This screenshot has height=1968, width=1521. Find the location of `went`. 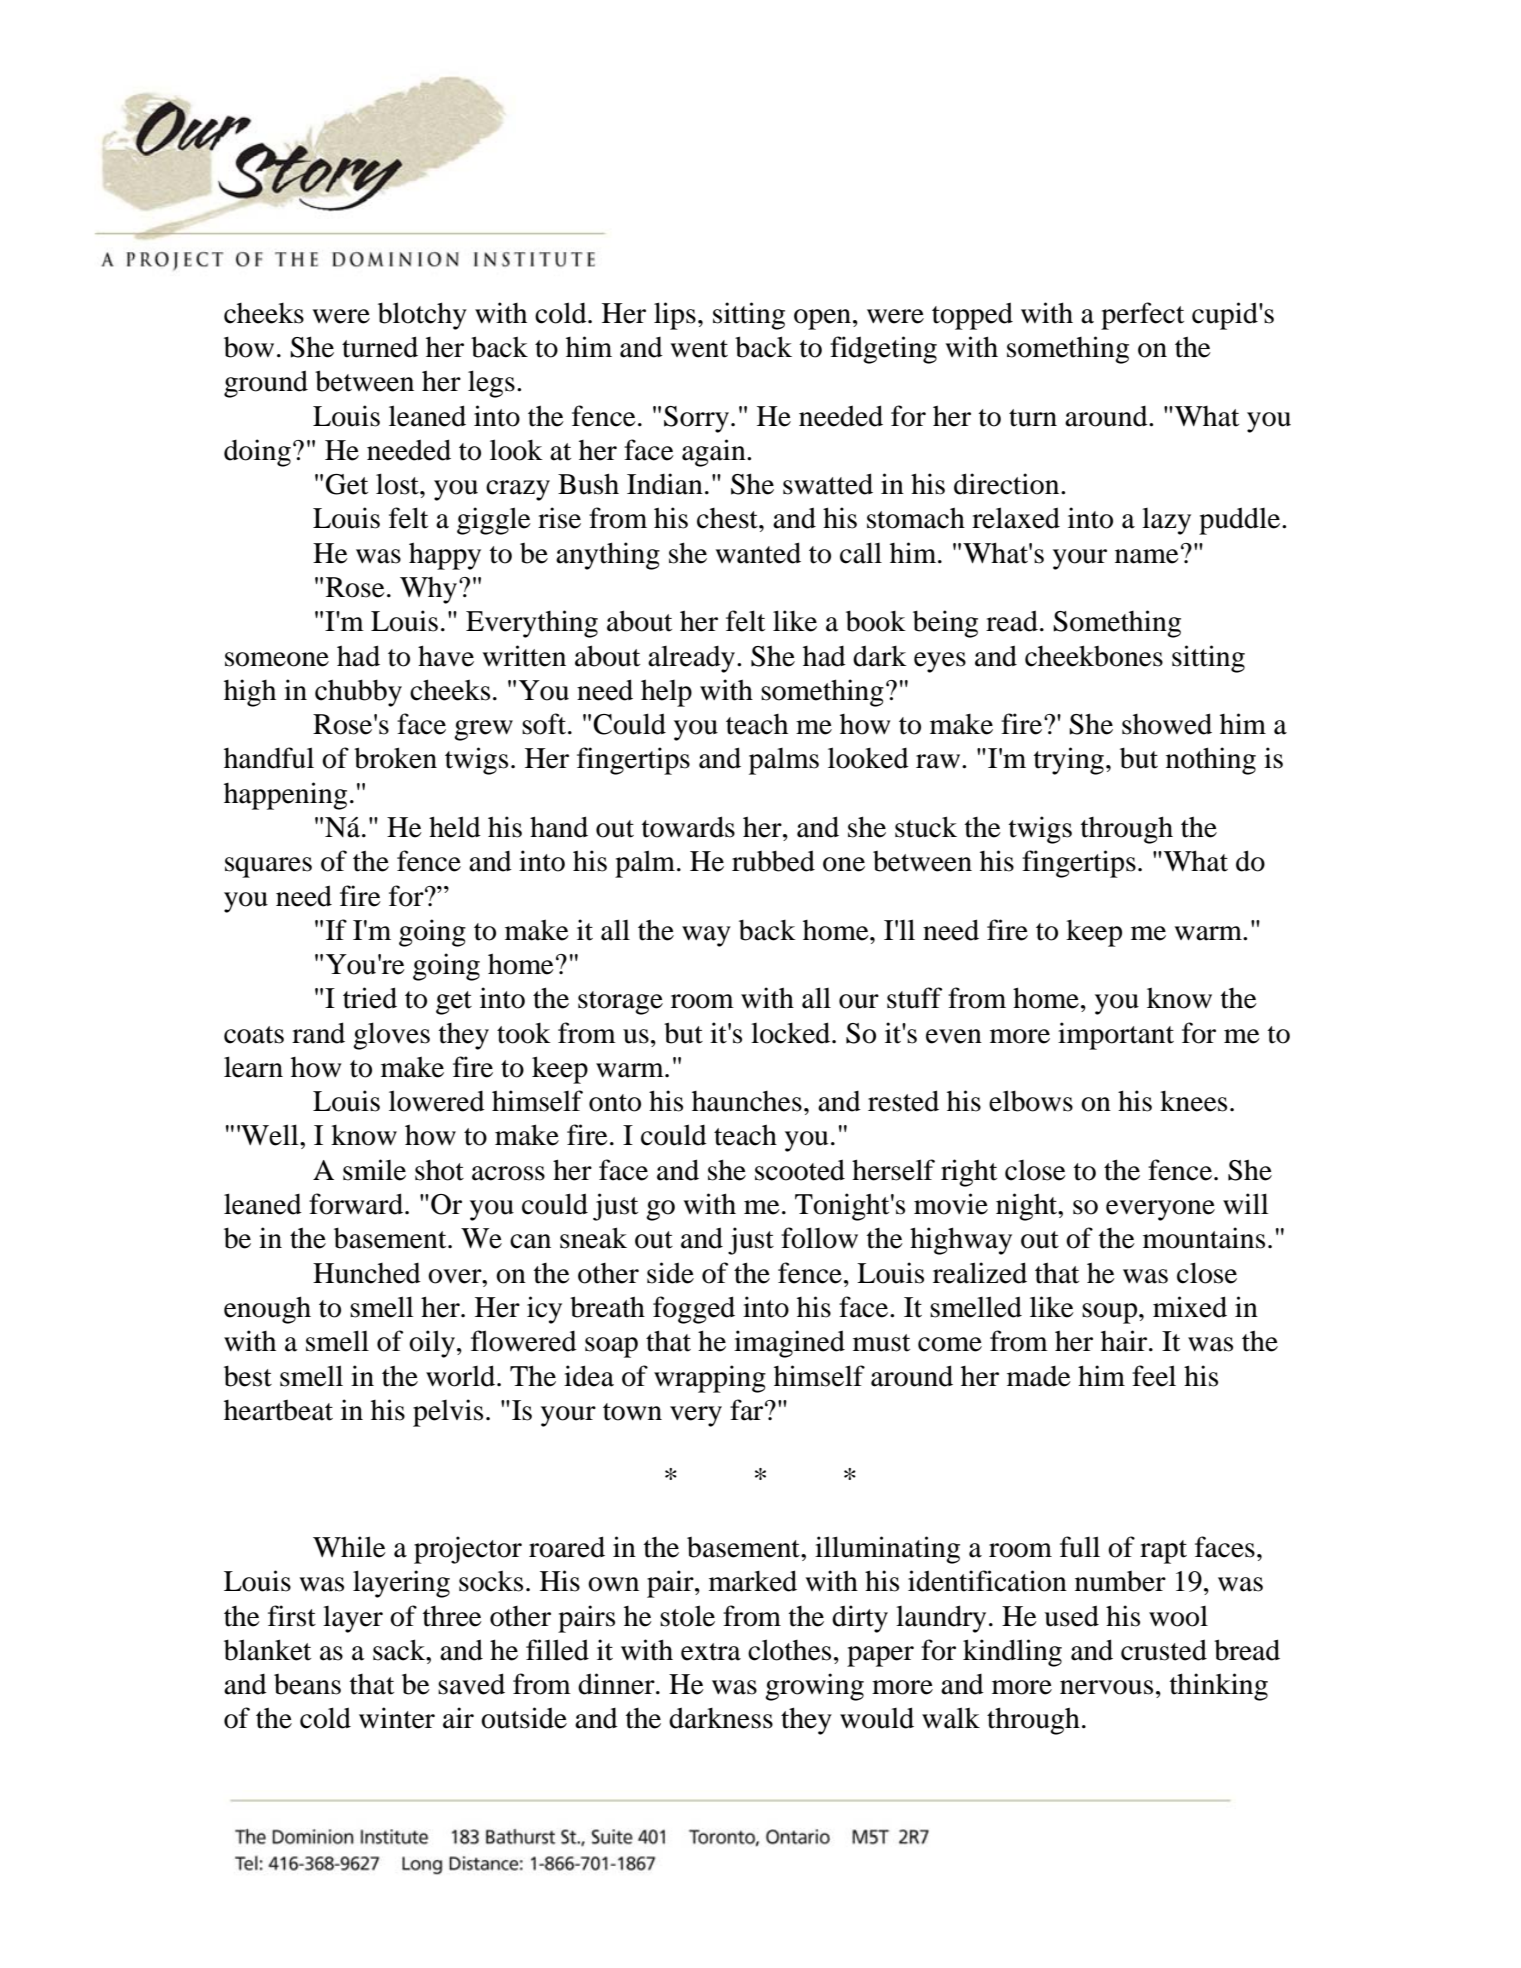

went is located at coordinates (699, 349).
